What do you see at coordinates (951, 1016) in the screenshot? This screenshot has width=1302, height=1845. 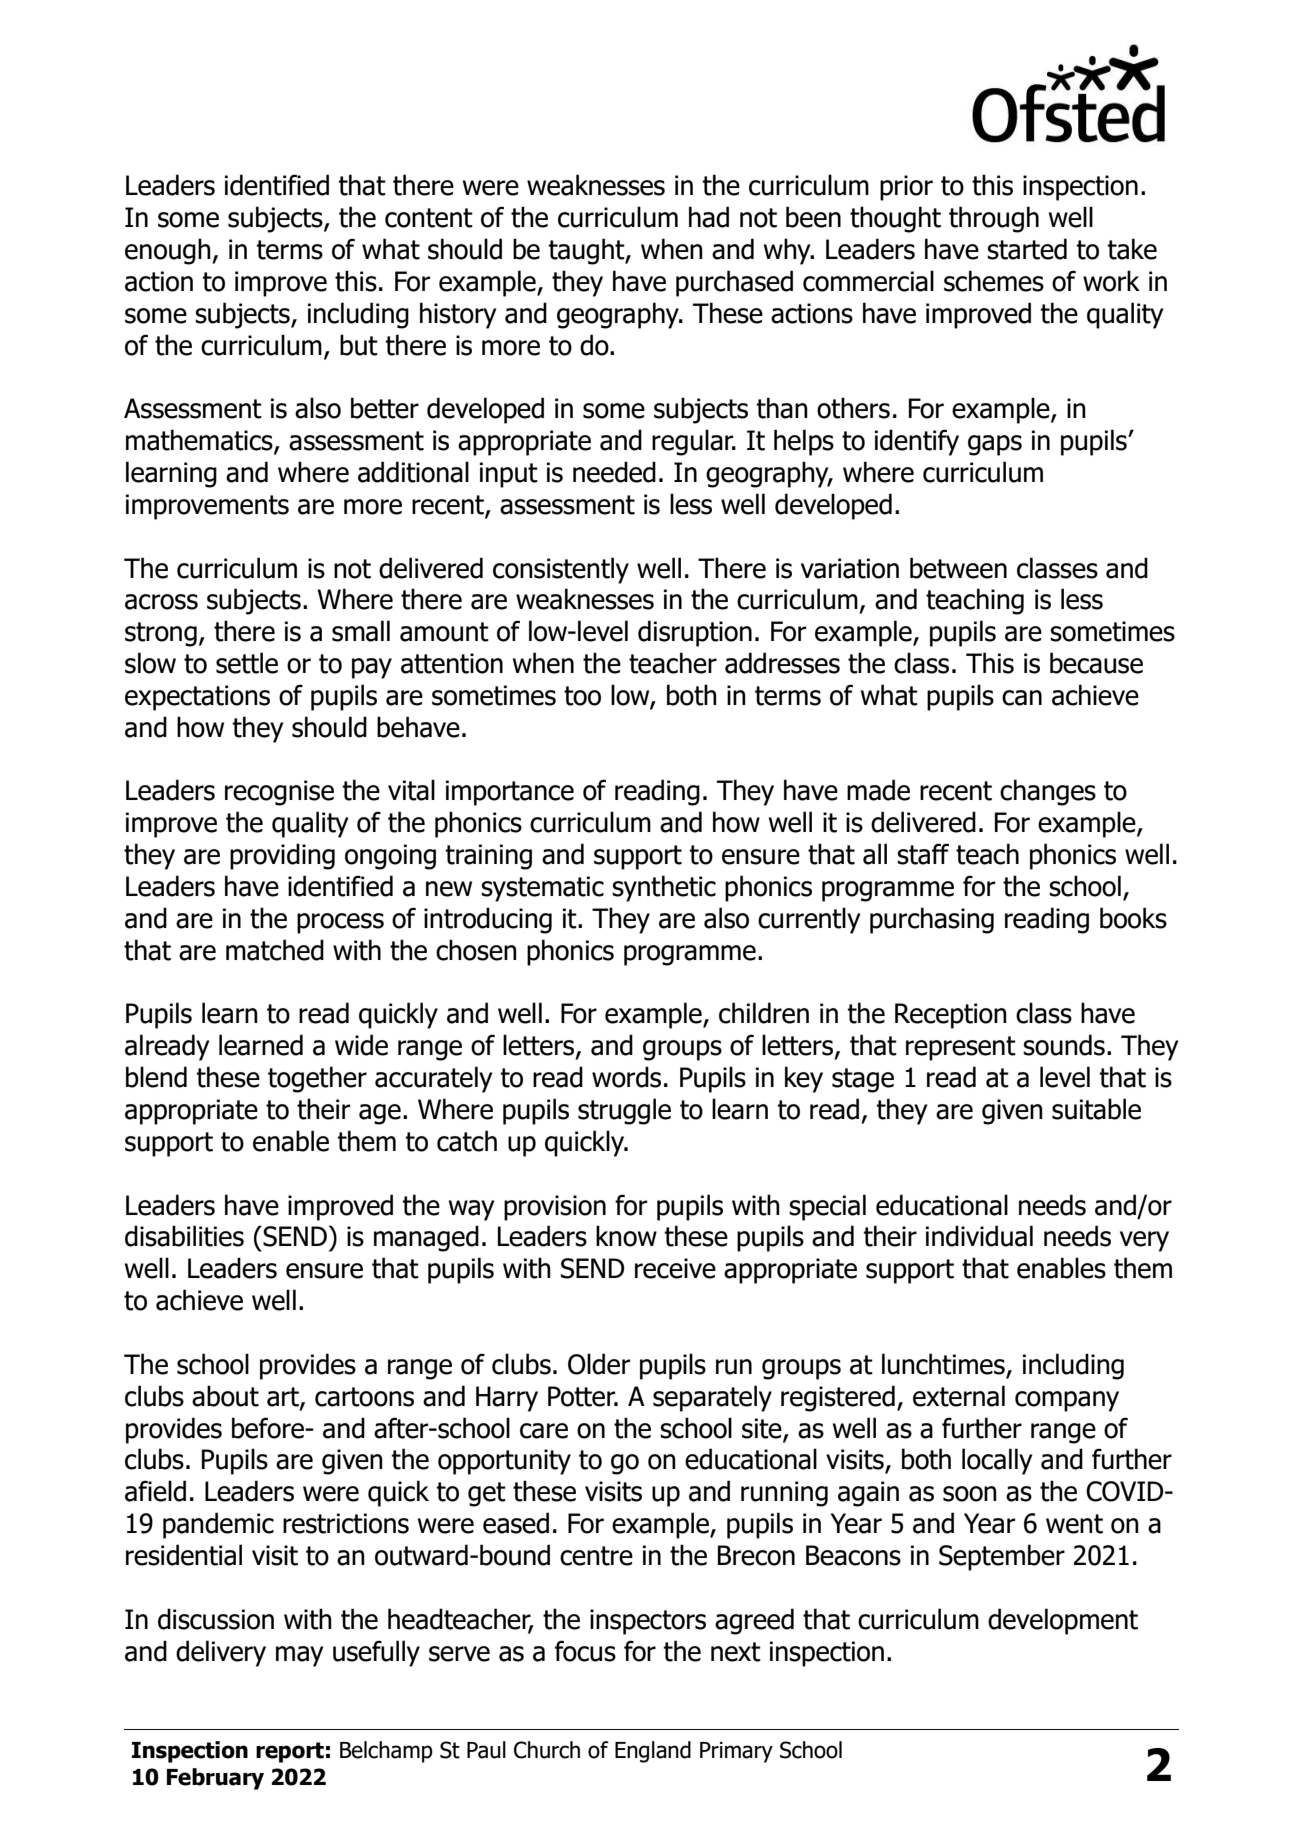 I see `Reception` at bounding box center [951, 1016].
